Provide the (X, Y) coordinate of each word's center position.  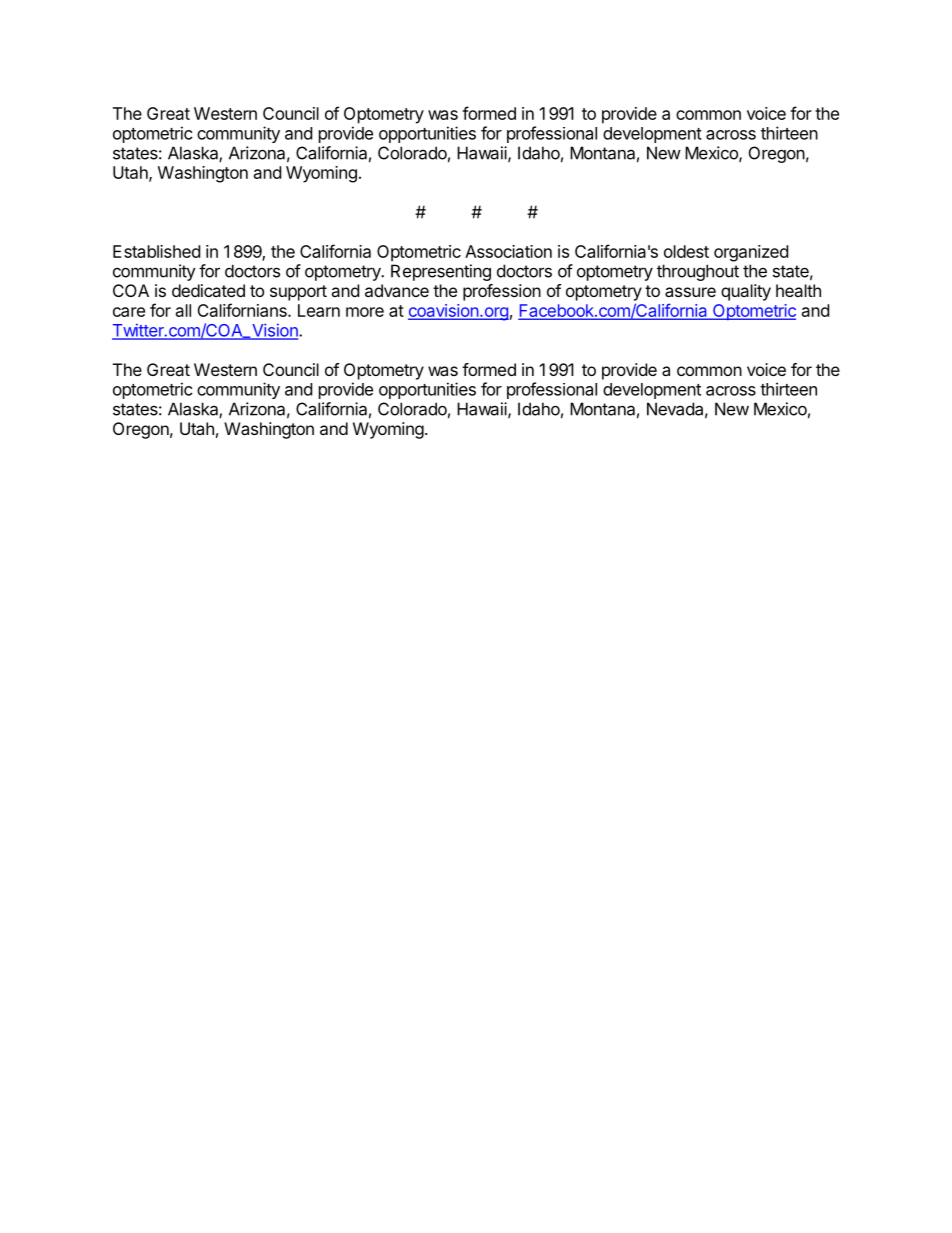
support (298, 293)
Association (508, 251)
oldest (686, 251)
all (183, 310)
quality (746, 292)
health (798, 290)
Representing (441, 272)
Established (156, 251)
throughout (698, 272)
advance (397, 290)
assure (690, 292)
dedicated (208, 290)
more (365, 312)
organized (751, 253)
